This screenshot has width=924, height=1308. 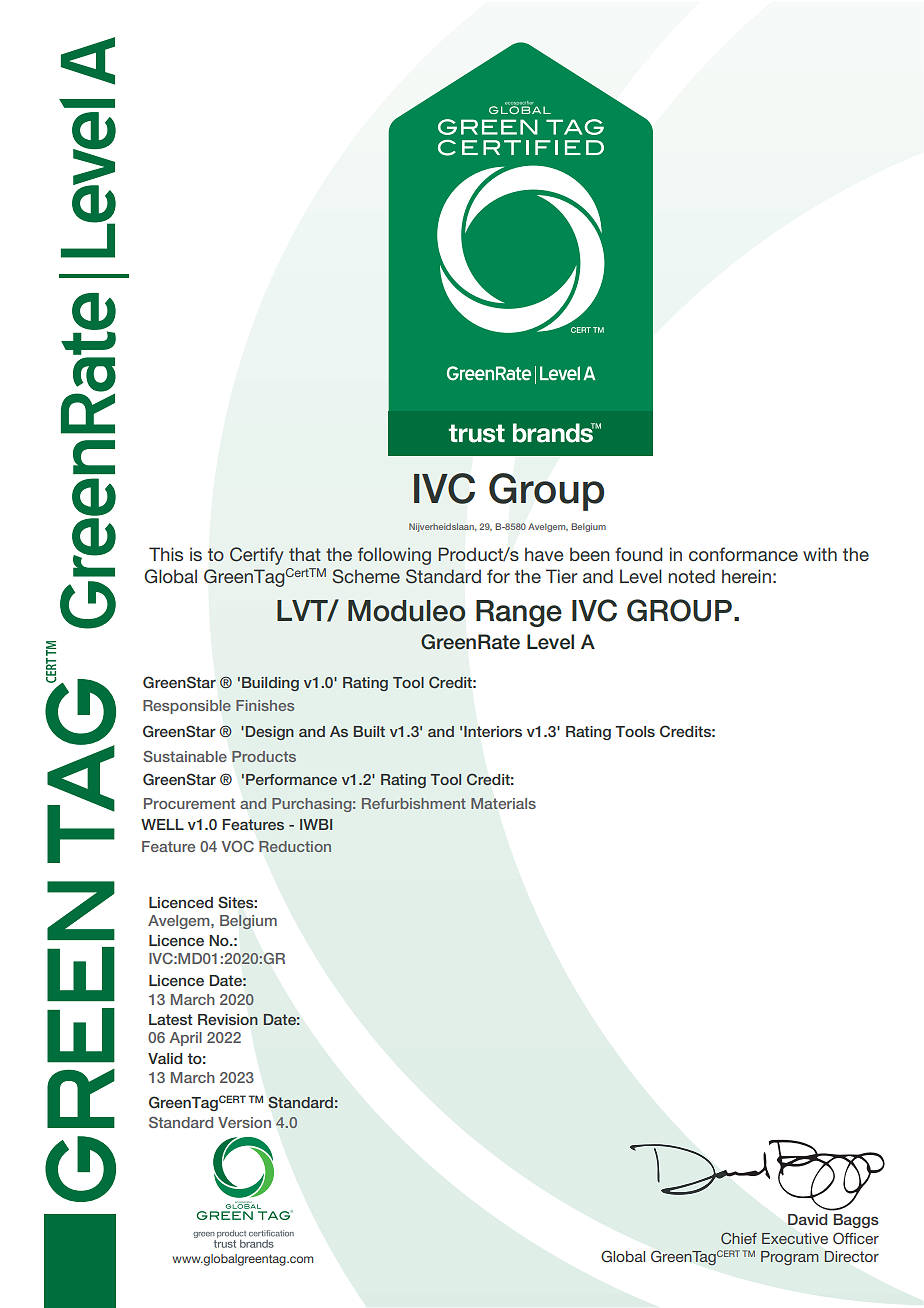 I want to click on Design, so click(x=270, y=733).
